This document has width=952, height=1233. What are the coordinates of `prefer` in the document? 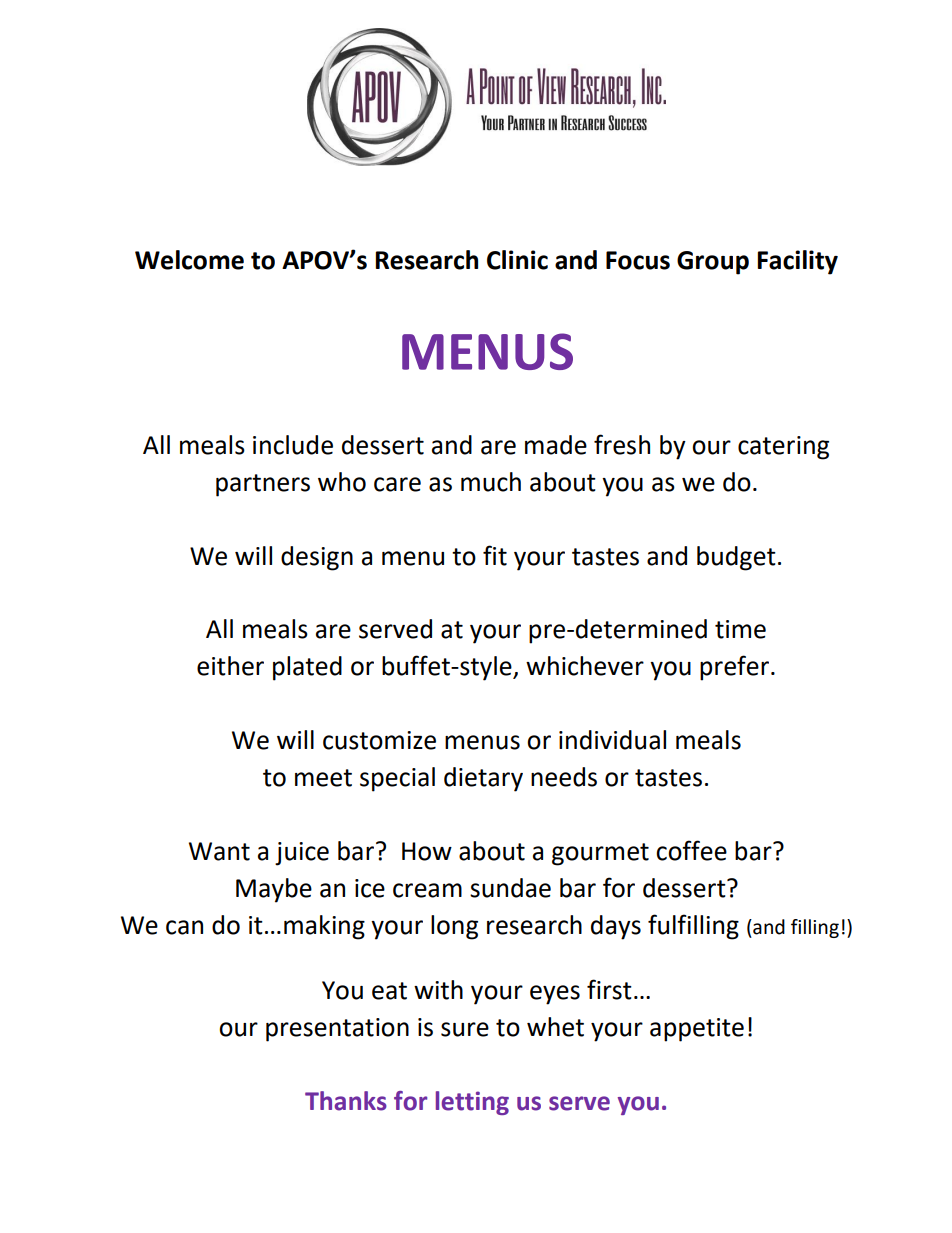 It's located at (734, 668).
